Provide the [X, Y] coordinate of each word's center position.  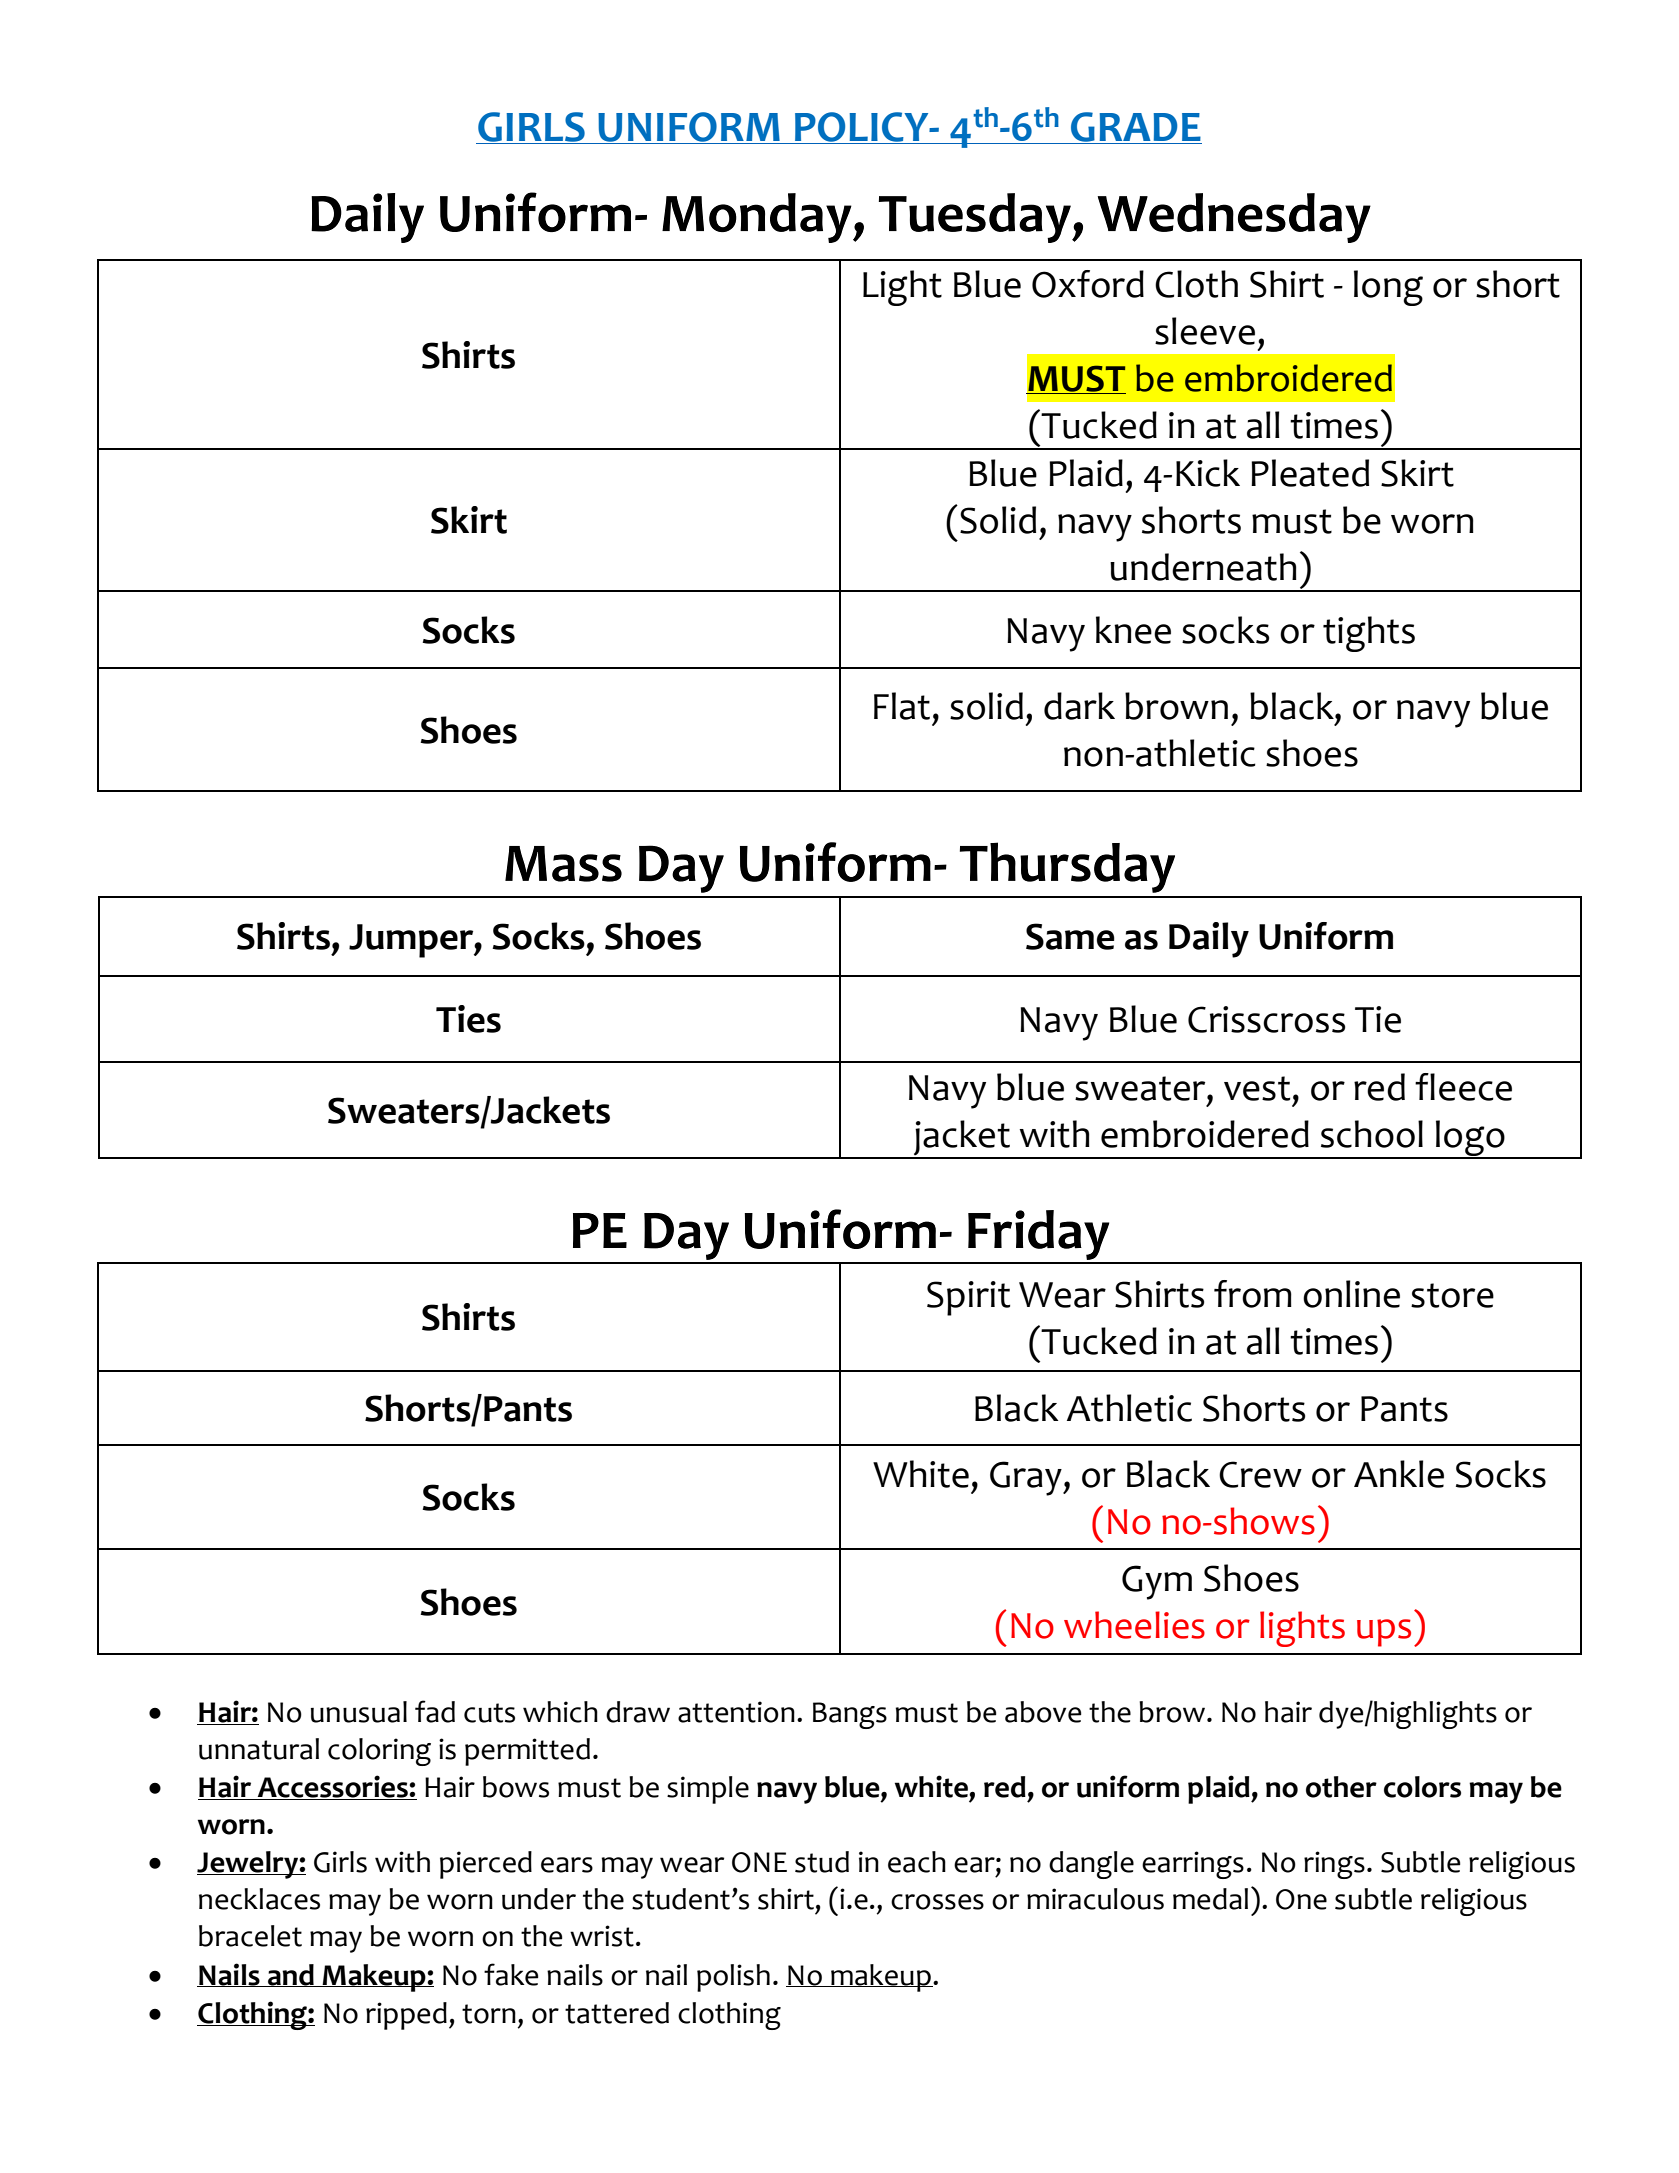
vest [1257, 1088]
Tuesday [976, 218]
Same [1070, 936]
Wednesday [1234, 218]
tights [1369, 634]
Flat [902, 706]
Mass [563, 864]
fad [435, 1711]
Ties [468, 1019]
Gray [1027, 1478]
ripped [406, 2016]
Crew [1260, 1474]
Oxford [1088, 284]
